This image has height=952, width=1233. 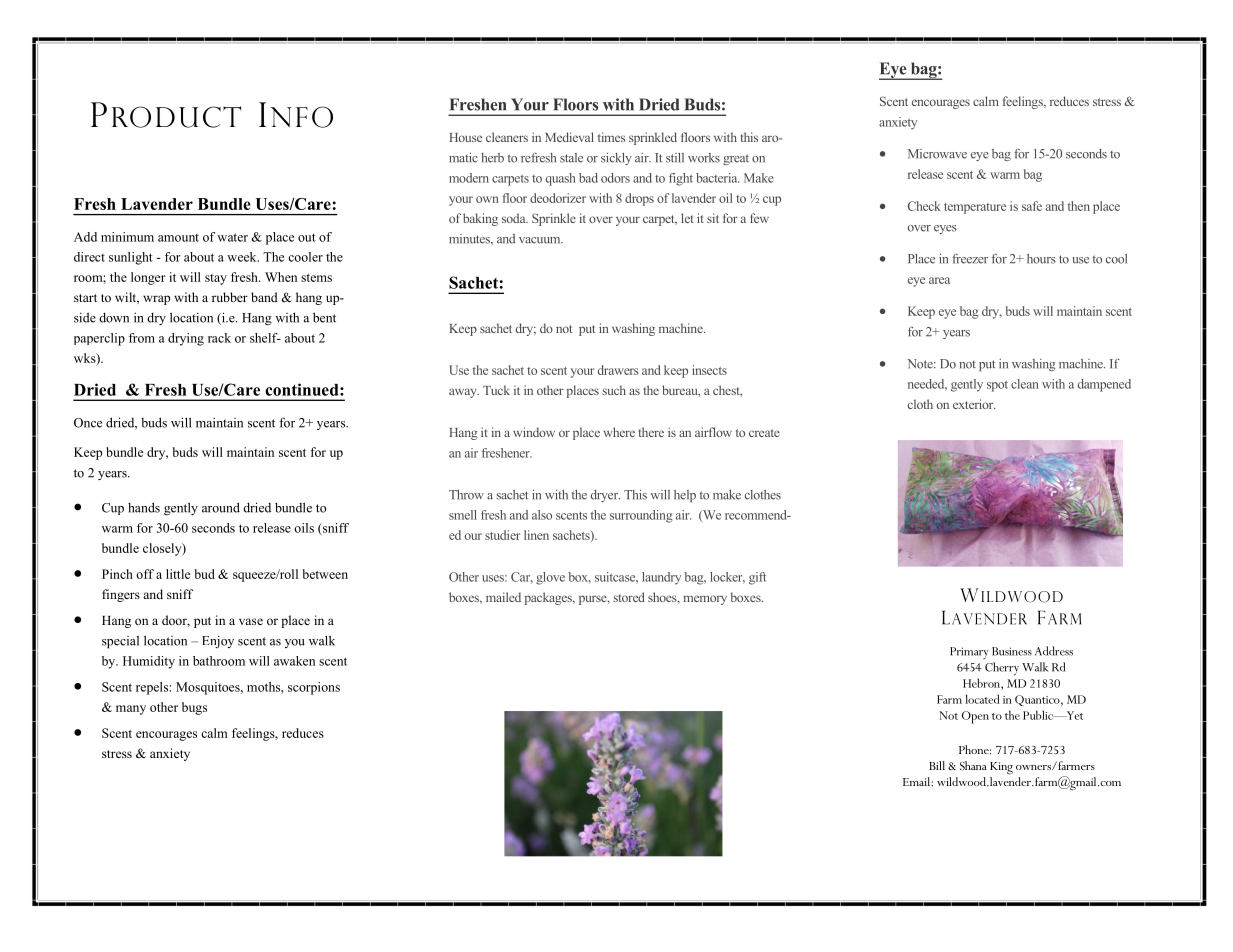 I want to click on purse, so click(x=594, y=600).
